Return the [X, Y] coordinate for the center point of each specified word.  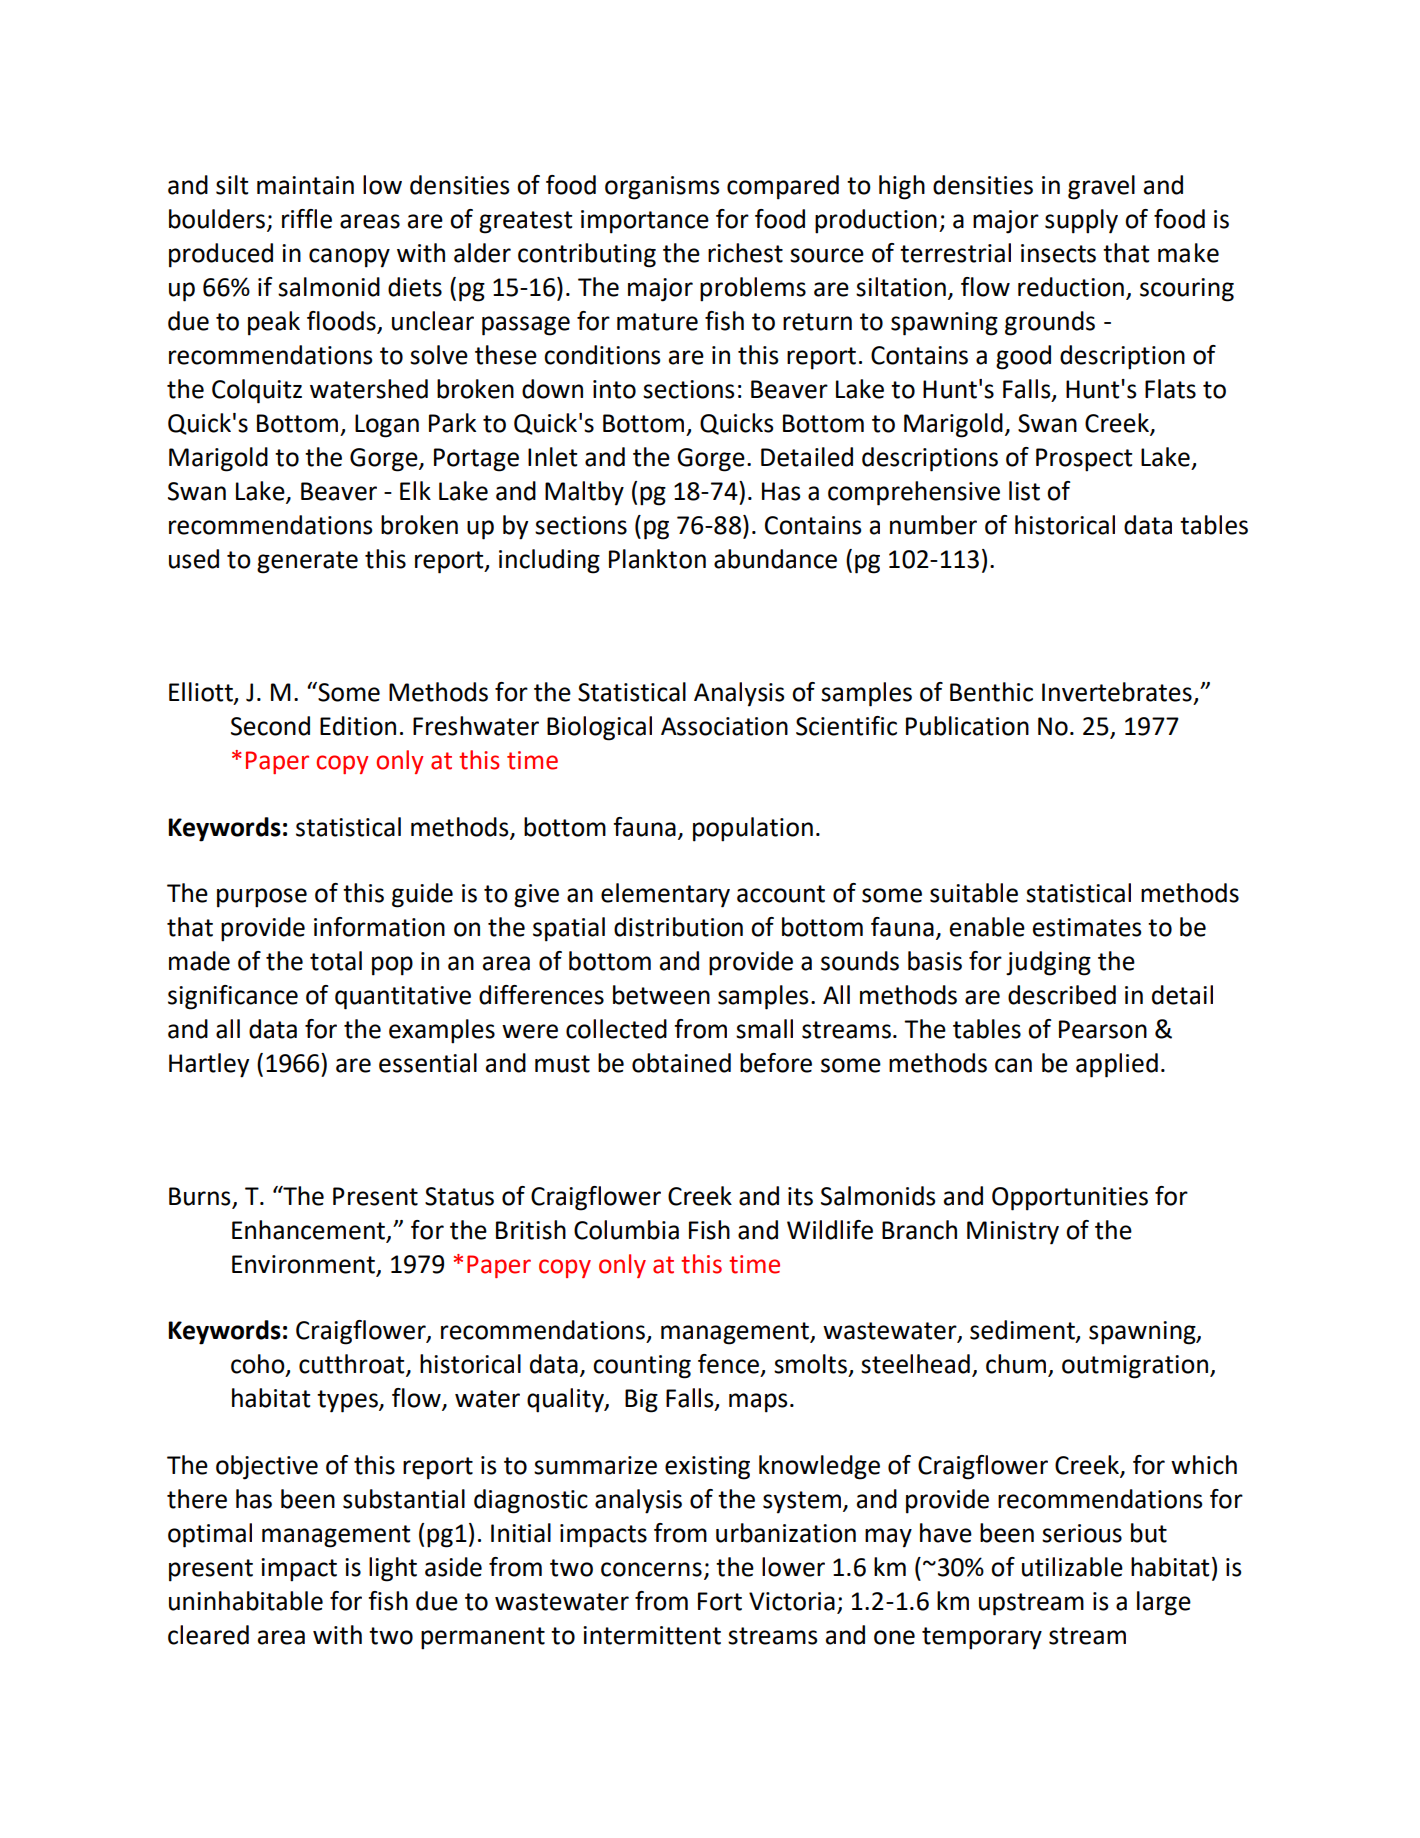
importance [645, 222]
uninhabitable [246, 1601]
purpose [262, 898]
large [1164, 1603]
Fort [720, 1601]
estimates [1087, 927]
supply [1081, 221]
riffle [307, 219]
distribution [678, 927]
